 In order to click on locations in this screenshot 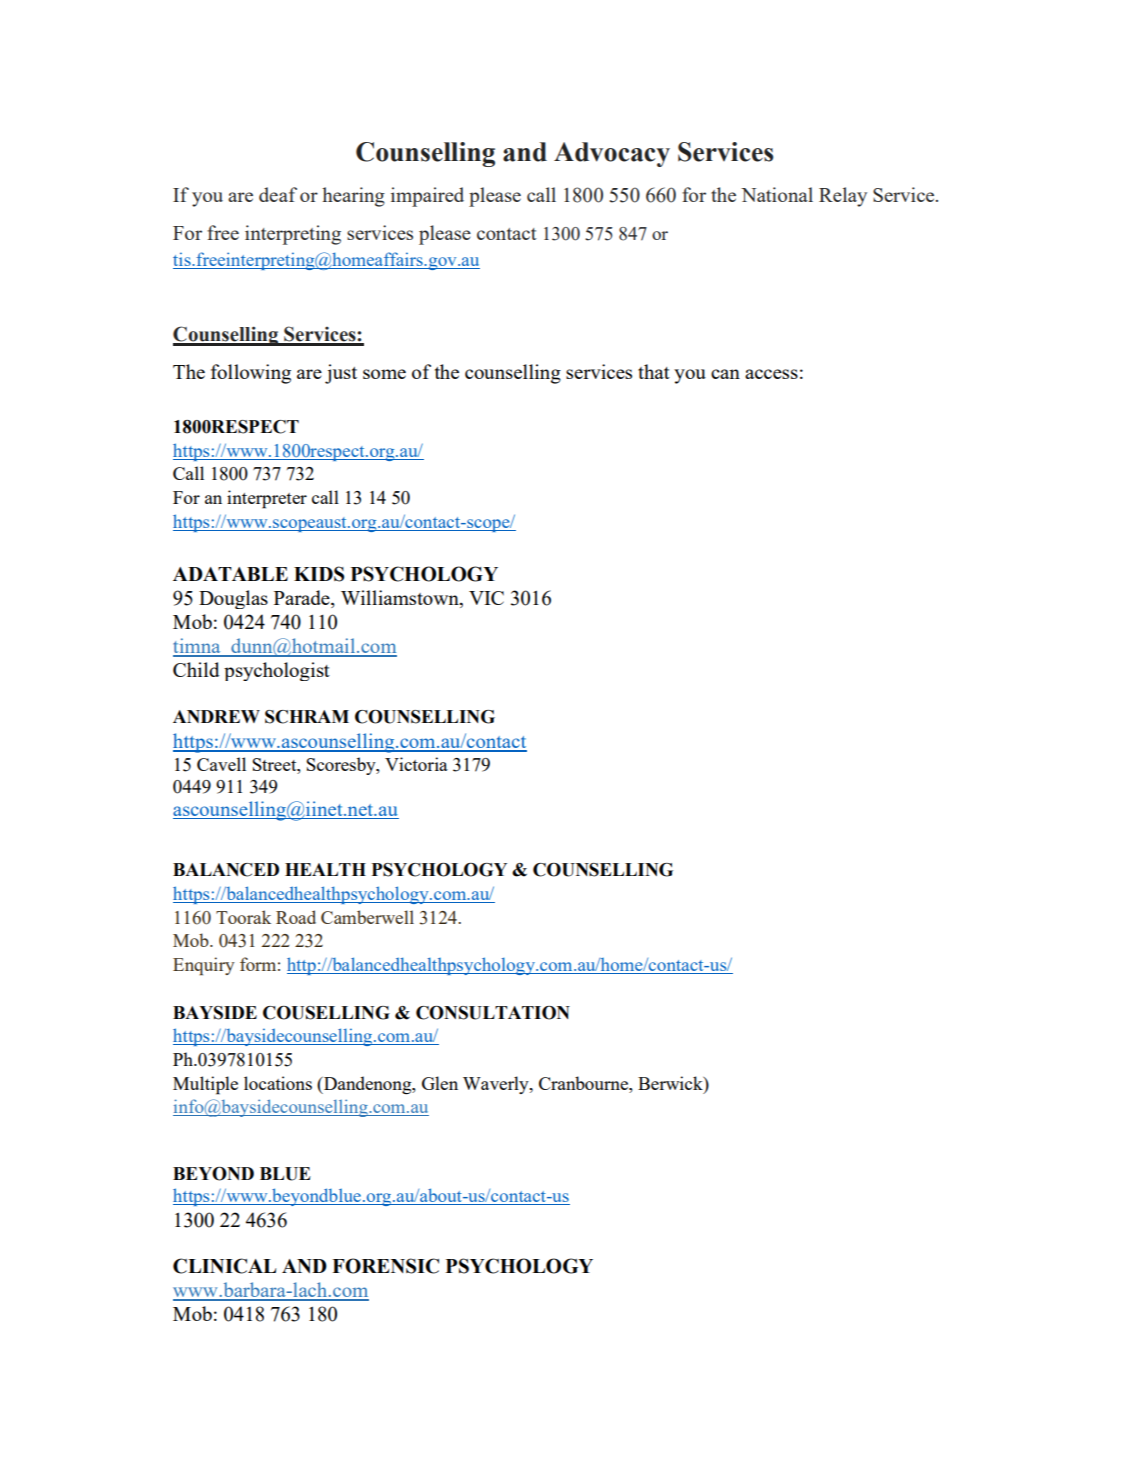, I will do `click(278, 1083)`.
